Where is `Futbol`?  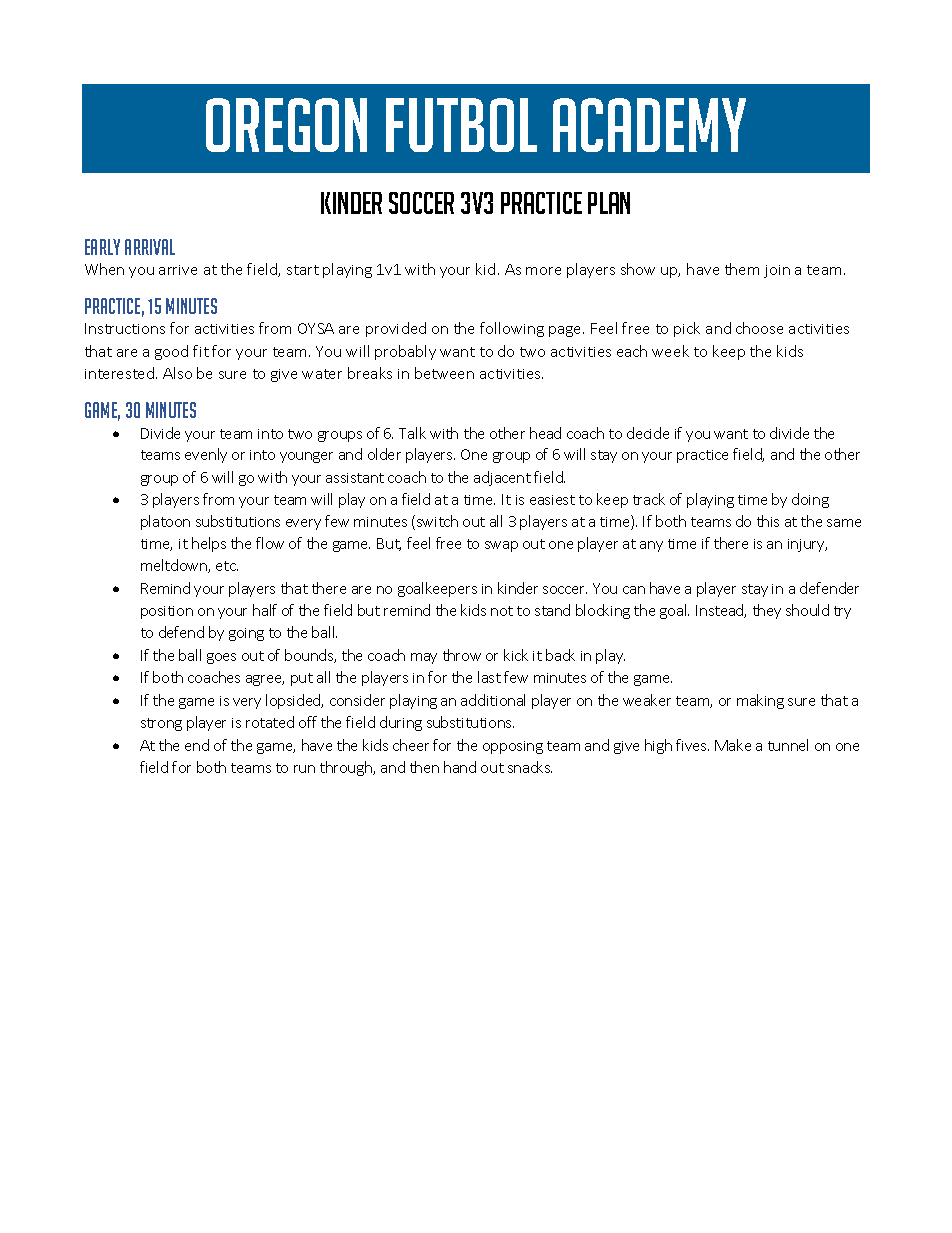 Futbol is located at coordinates (461, 125).
